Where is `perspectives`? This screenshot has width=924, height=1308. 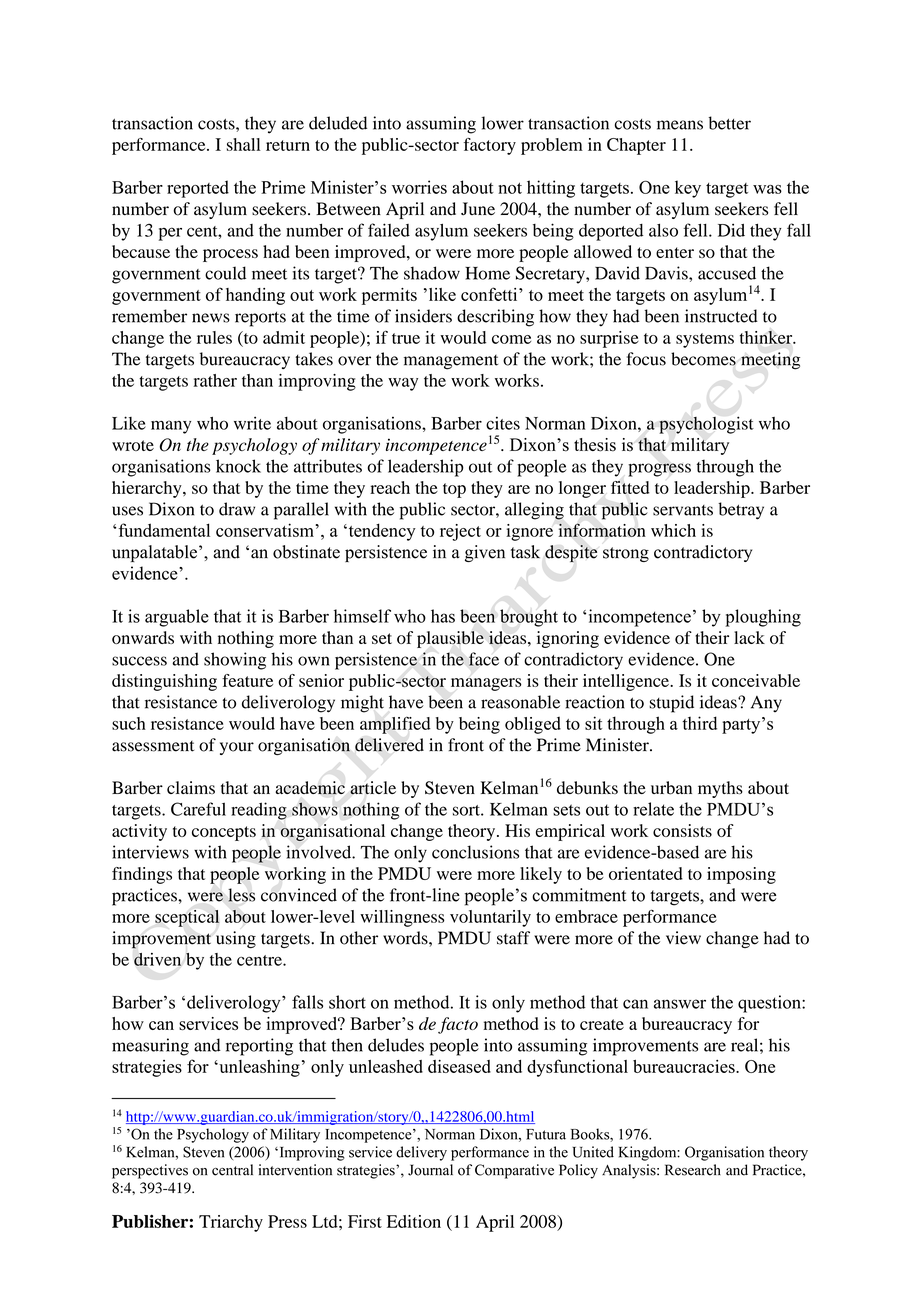 perspectives is located at coordinates (150, 1171).
